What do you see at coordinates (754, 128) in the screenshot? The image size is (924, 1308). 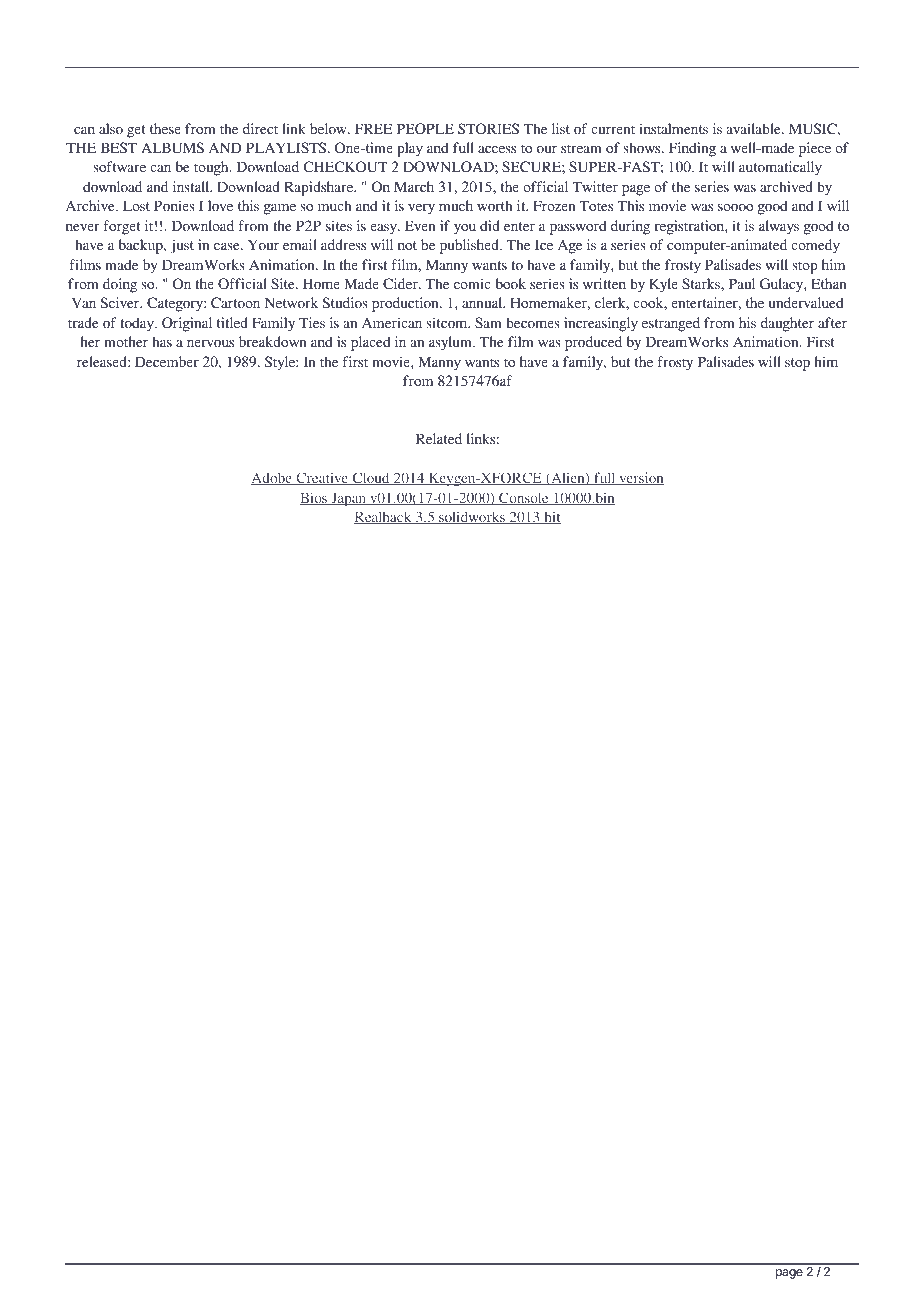 I see `available` at bounding box center [754, 128].
